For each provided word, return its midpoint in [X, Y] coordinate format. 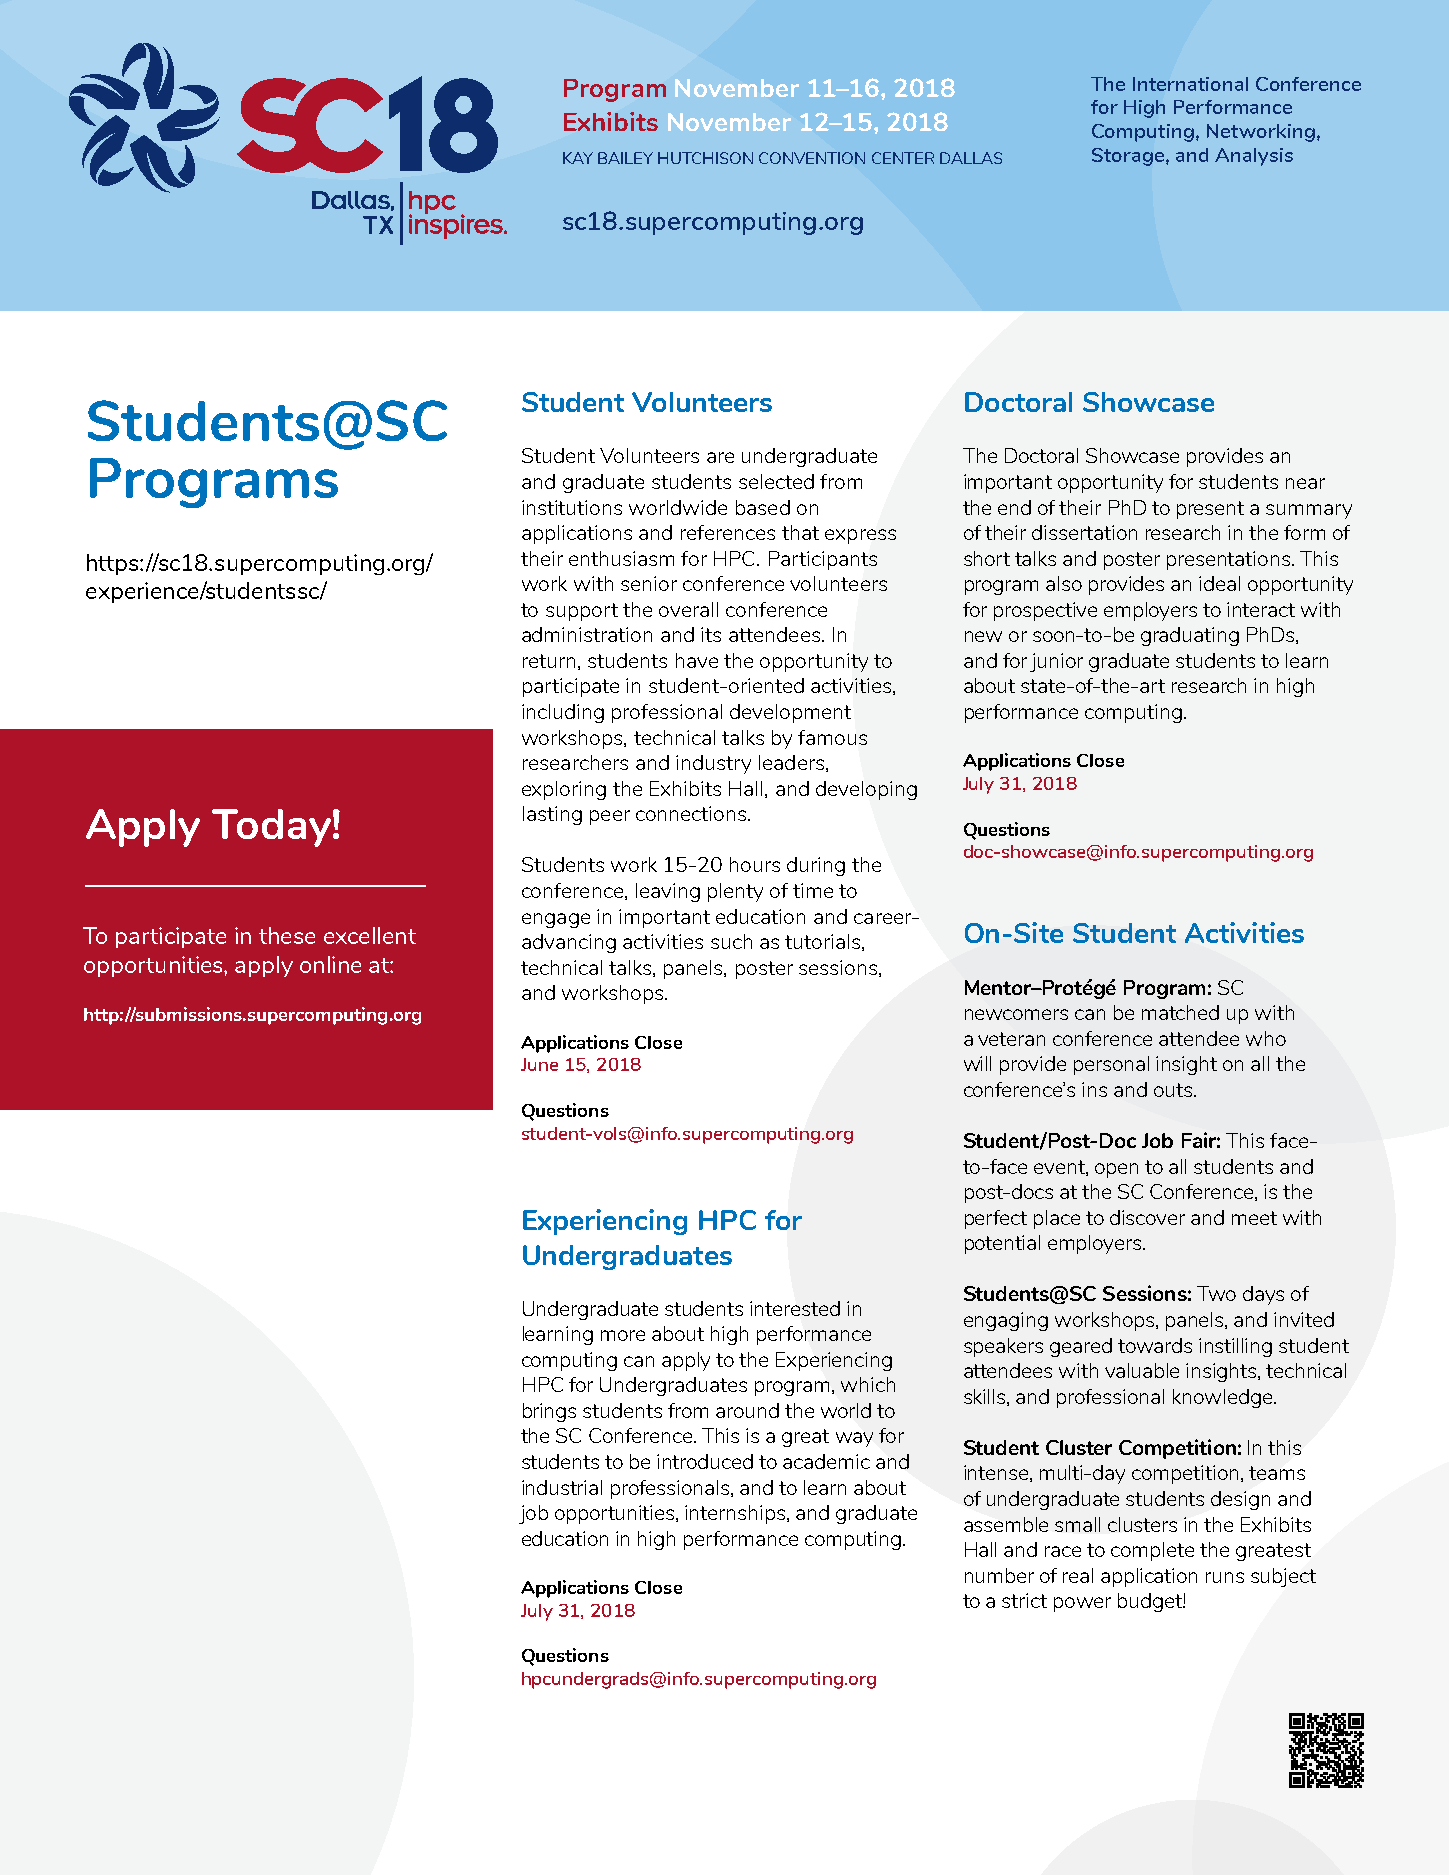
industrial [562, 1487]
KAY [578, 158]
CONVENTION [812, 158]
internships [735, 1514]
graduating [1190, 636]
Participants [823, 560]
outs [1174, 1090]
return [549, 661]
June [539, 1064]
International [1190, 84]
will [977, 1063]
